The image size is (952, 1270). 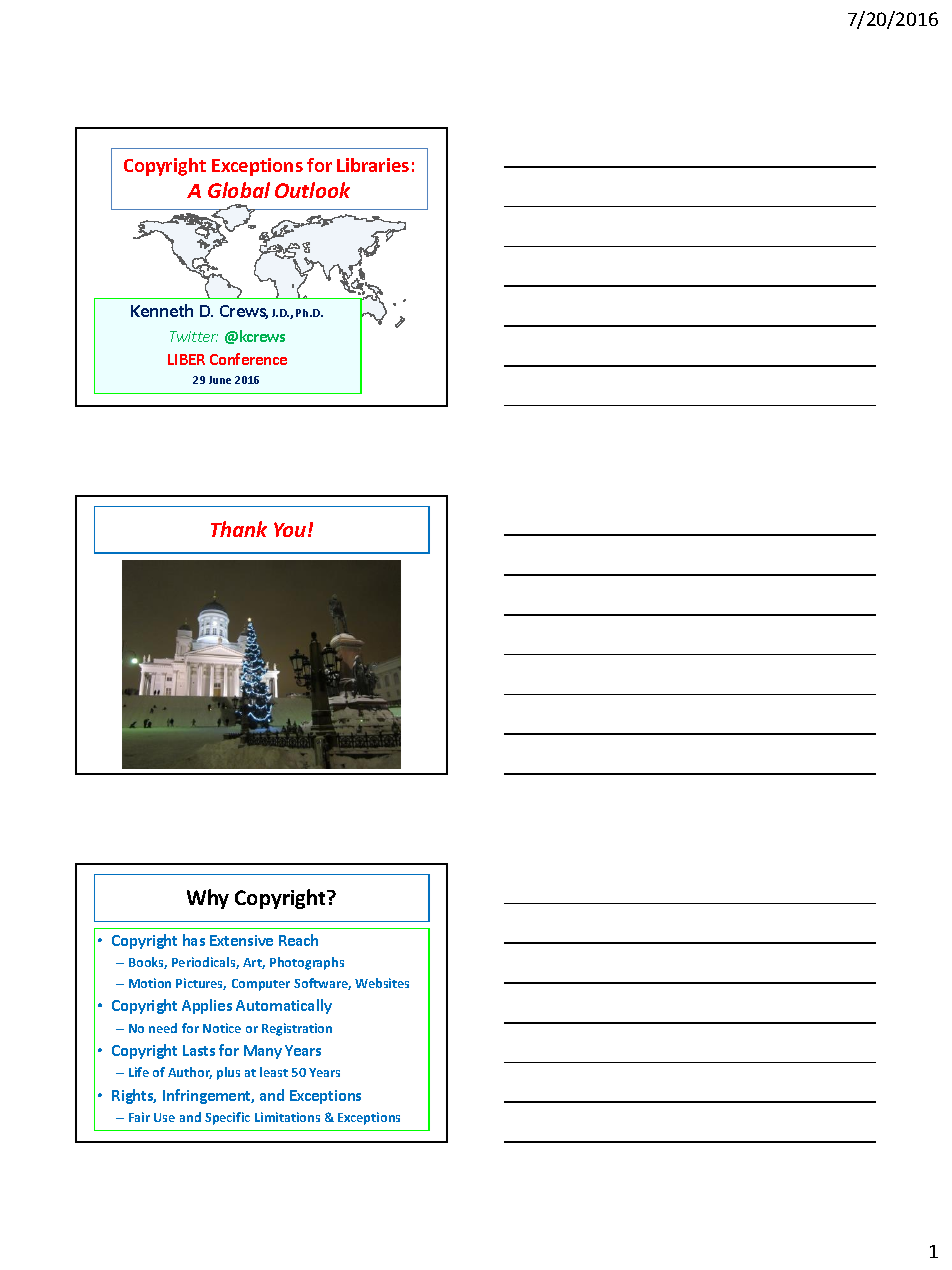 What do you see at coordinates (239, 529) in the screenshot?
I see `Thank` at bounding box center [239, 529].
